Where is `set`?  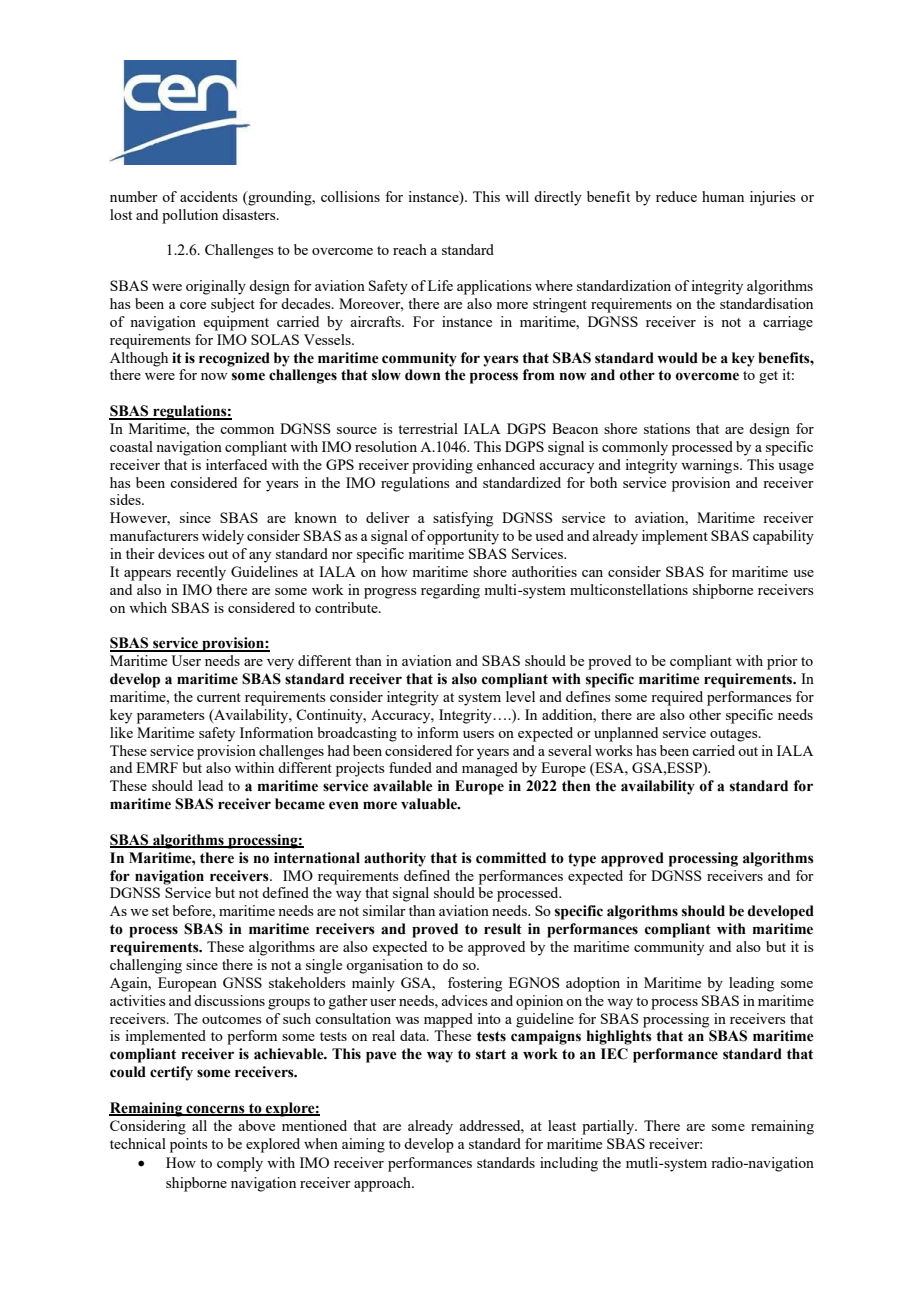
set is located at coordinates (160, 911).
